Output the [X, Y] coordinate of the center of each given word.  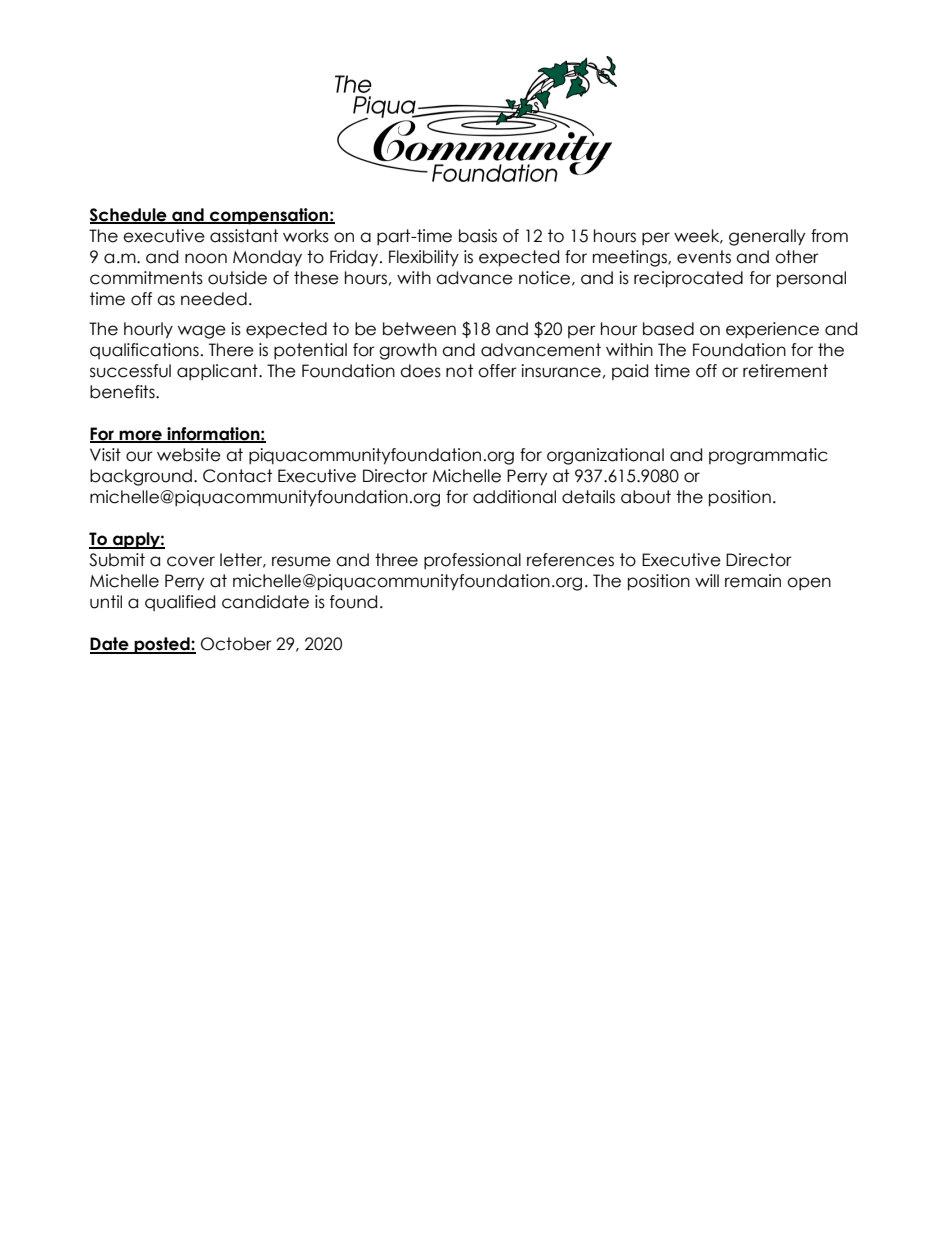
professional [472, 561]
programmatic [768, 456]
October [236, 644]
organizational [605, 456]
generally [767, 237]
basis [478, 236]
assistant [244, 236]
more [141, 436]
